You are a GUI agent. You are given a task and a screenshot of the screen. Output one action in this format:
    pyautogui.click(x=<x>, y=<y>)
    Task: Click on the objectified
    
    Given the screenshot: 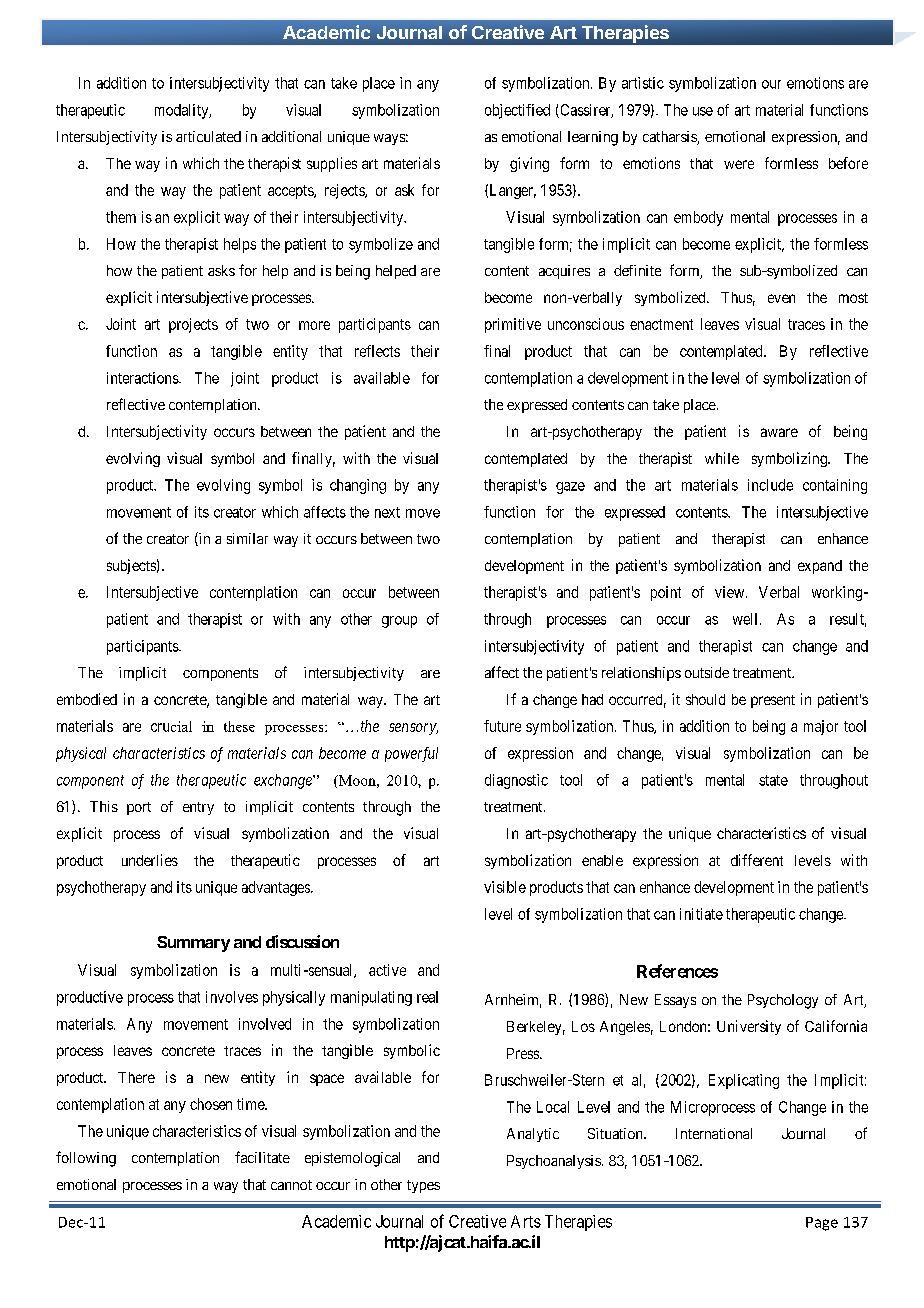 What is the action you would take?
    pyautogui.click(x=517, y=111)
